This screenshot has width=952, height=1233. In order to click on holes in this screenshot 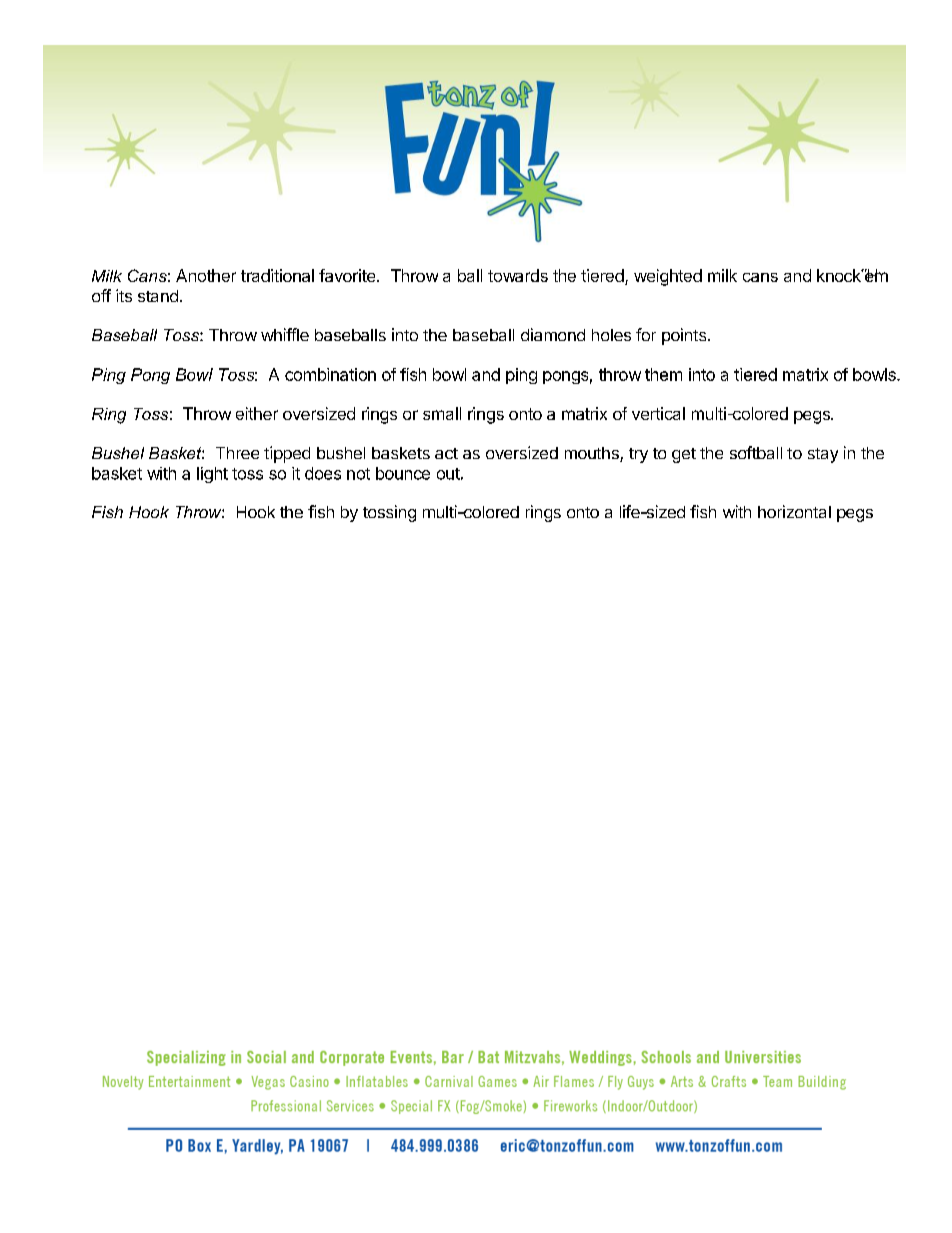, I will do `click(611, 335)`.
